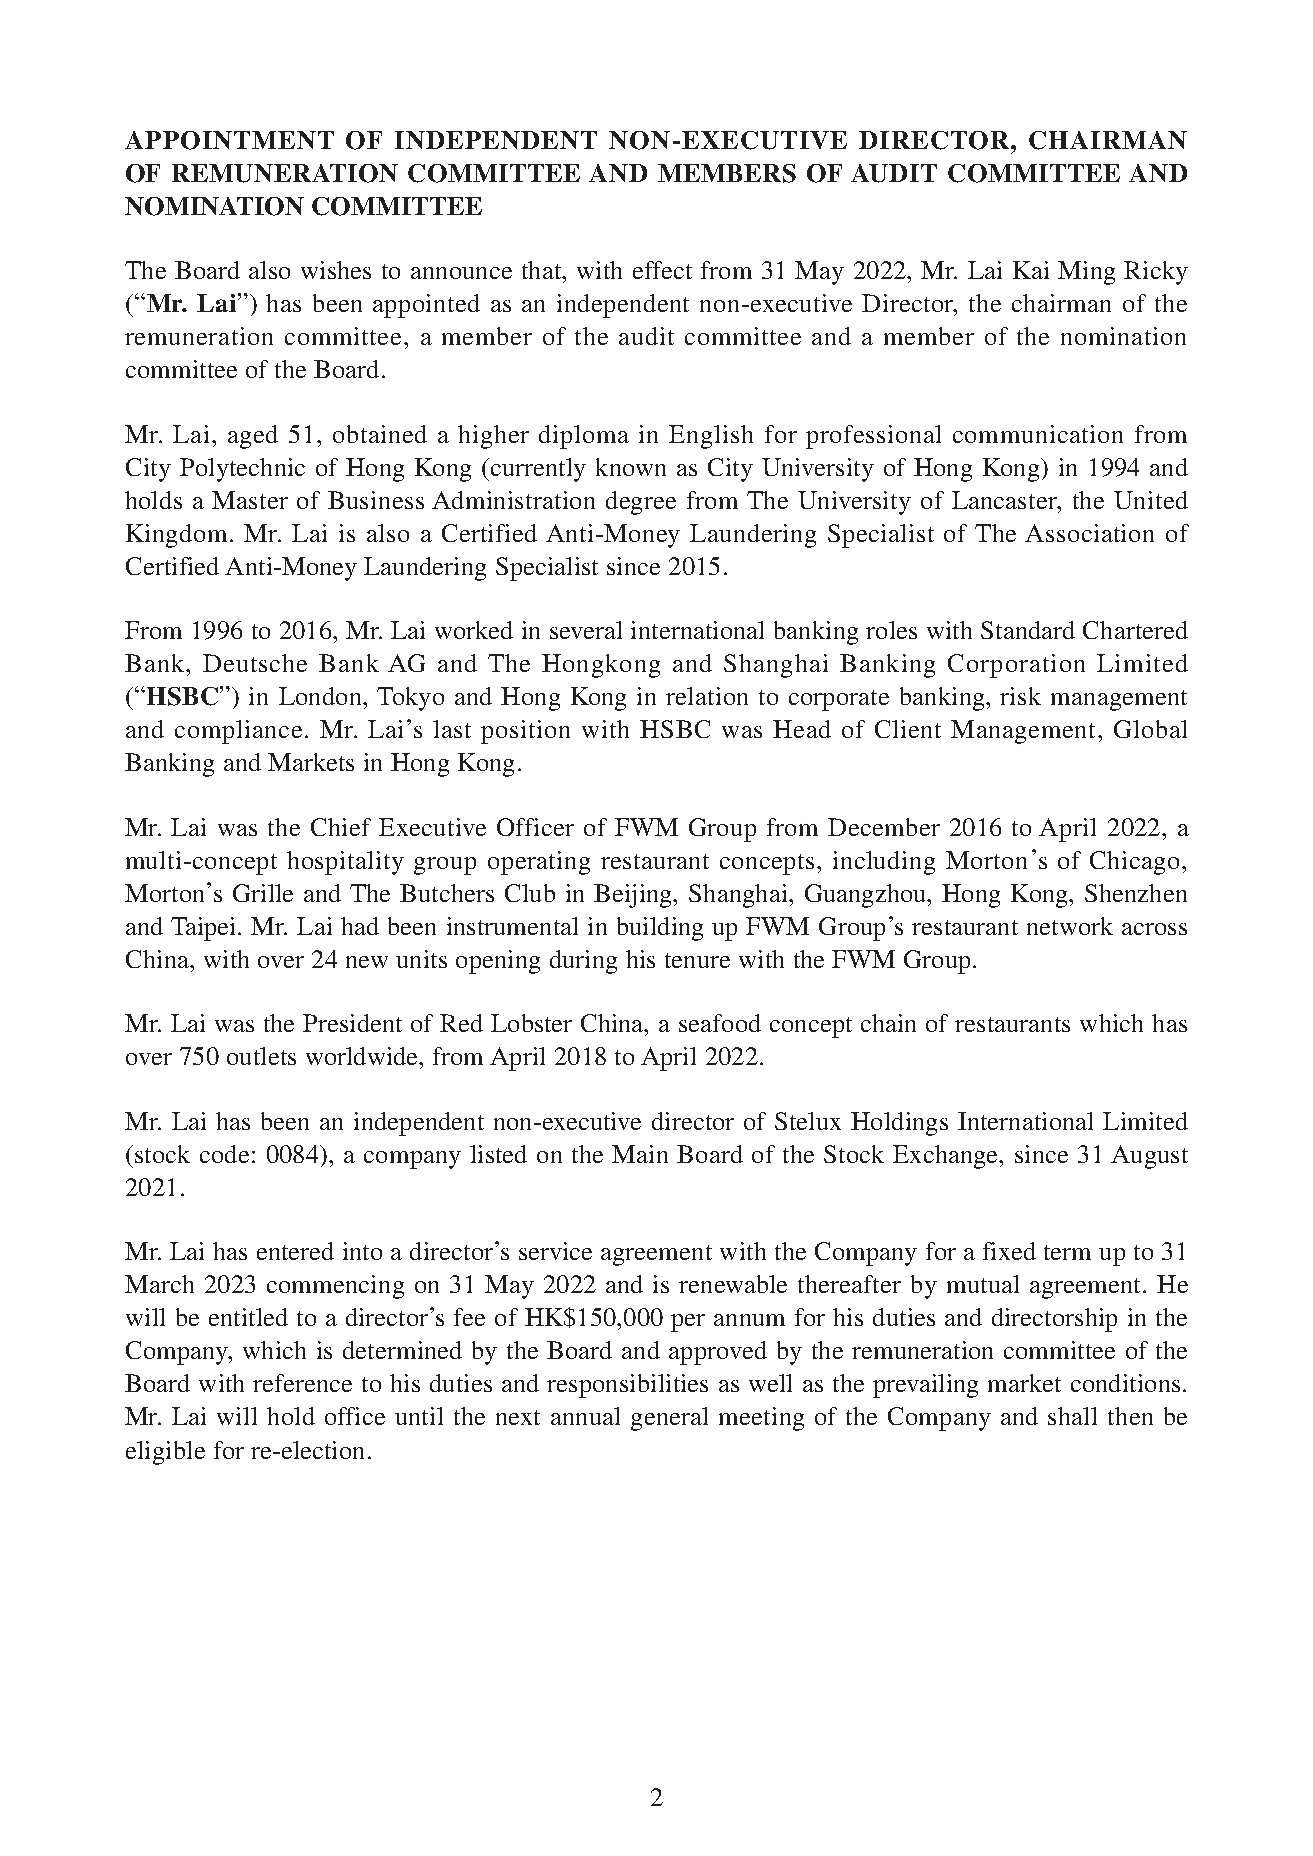 This screenshot has width=1313, height=1856. I want to click on shall, so click(1072, 1416).
